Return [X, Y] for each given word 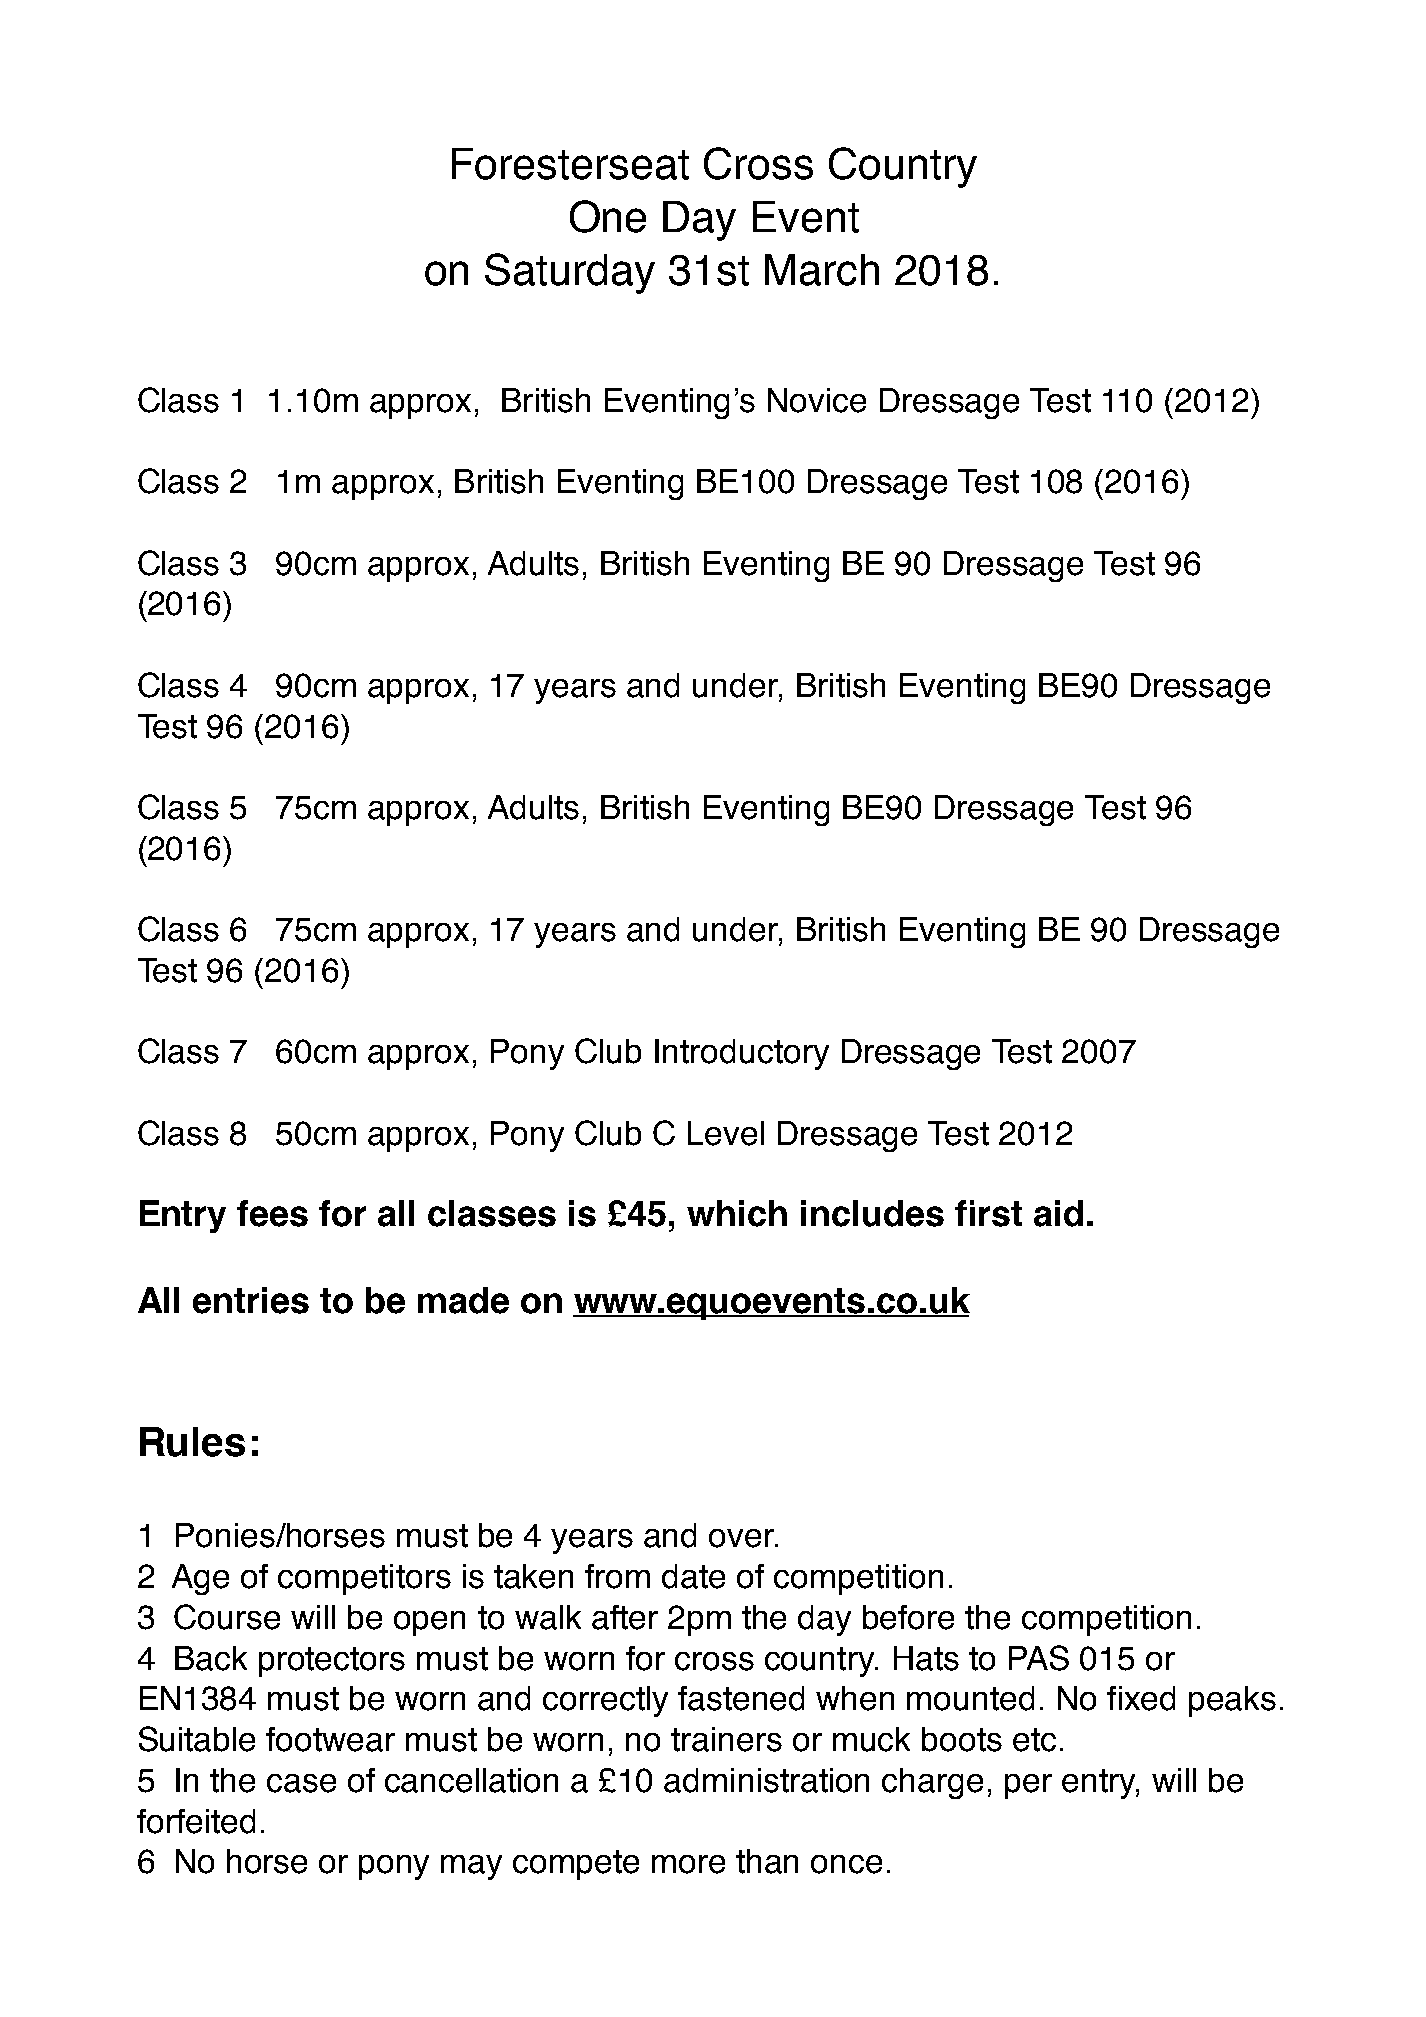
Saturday [570, 273]
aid [1058, 1213]
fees [272, 1213]
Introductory [742, 1054]
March [822, 270]
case [301, 1783]
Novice [817, 400]
